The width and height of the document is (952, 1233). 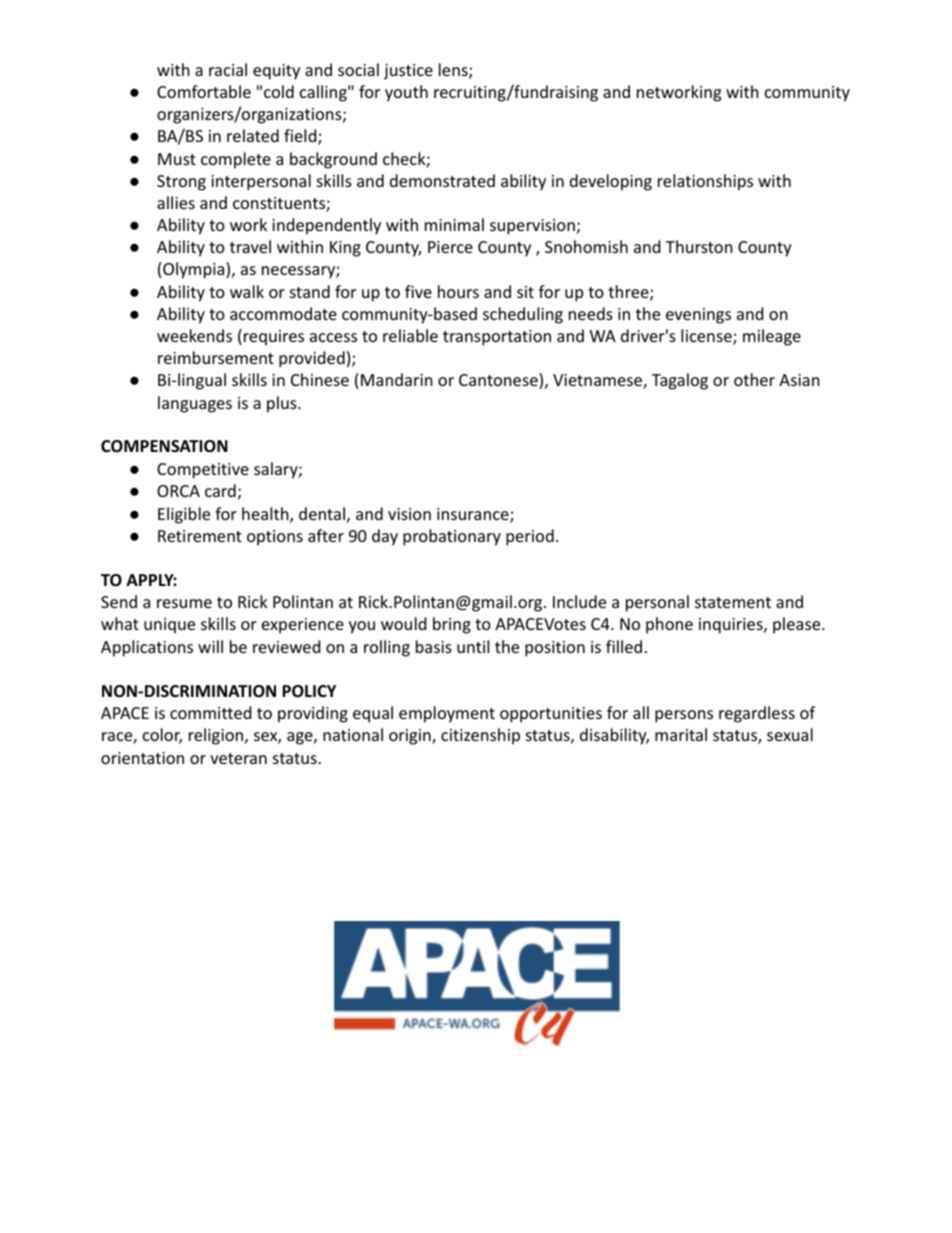 I want to click on Comfortable, so click(x=204, y=91).
